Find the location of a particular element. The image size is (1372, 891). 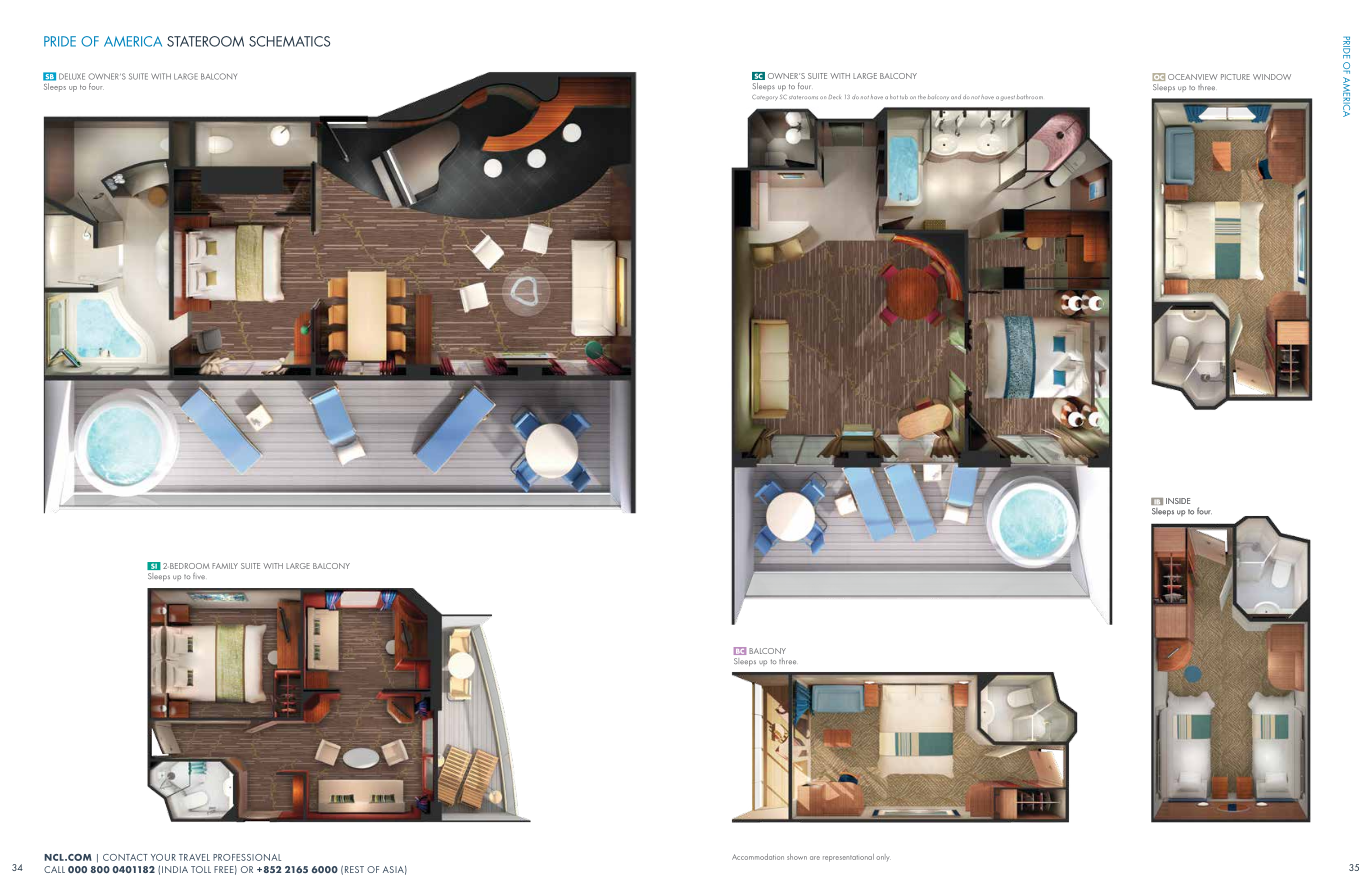

guest is located at coordinates (1008, 98).
